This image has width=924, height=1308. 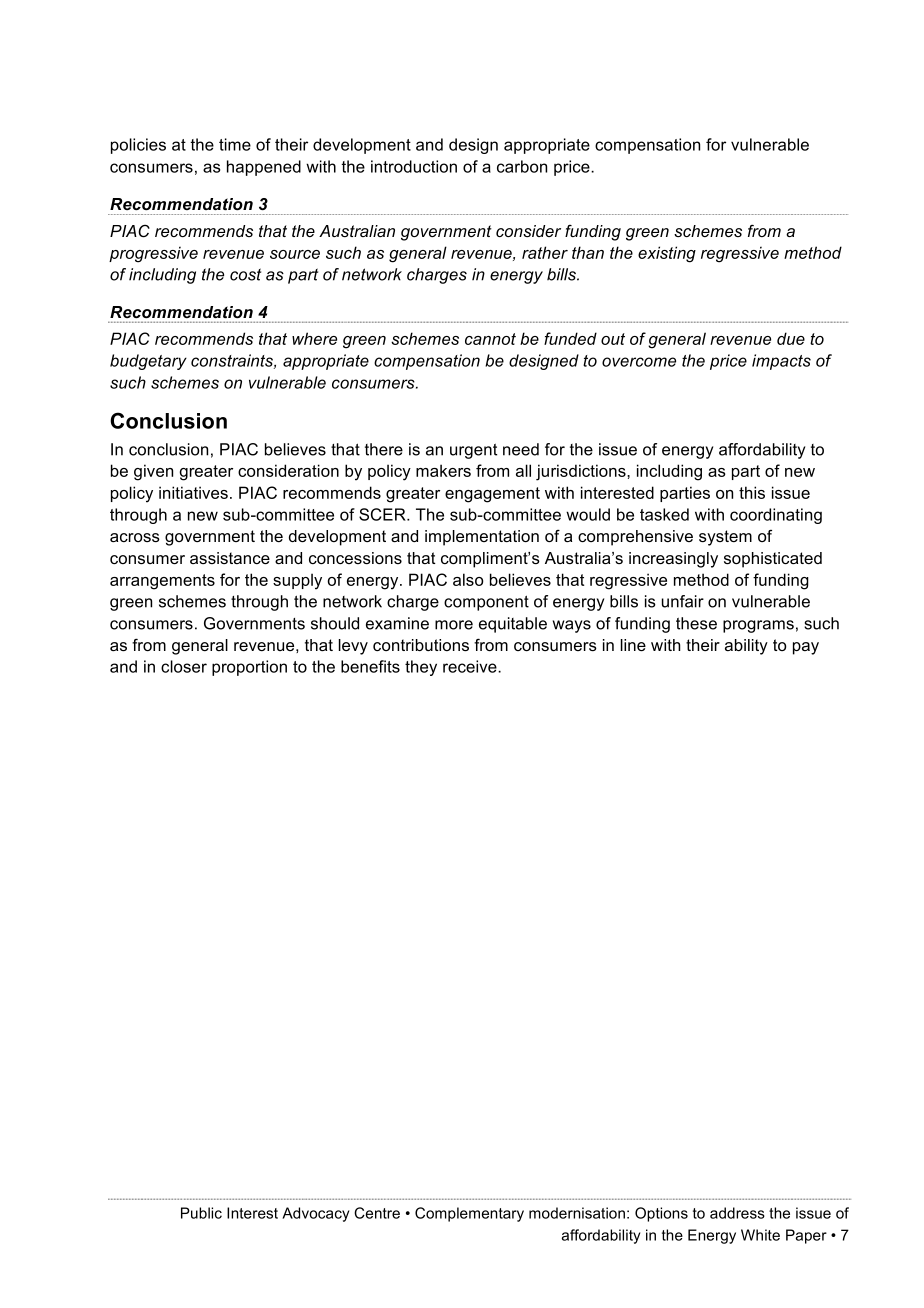 What do you see at coordinates (235, 144) in the image?
I see `time` at bounding box center [235, 144].
